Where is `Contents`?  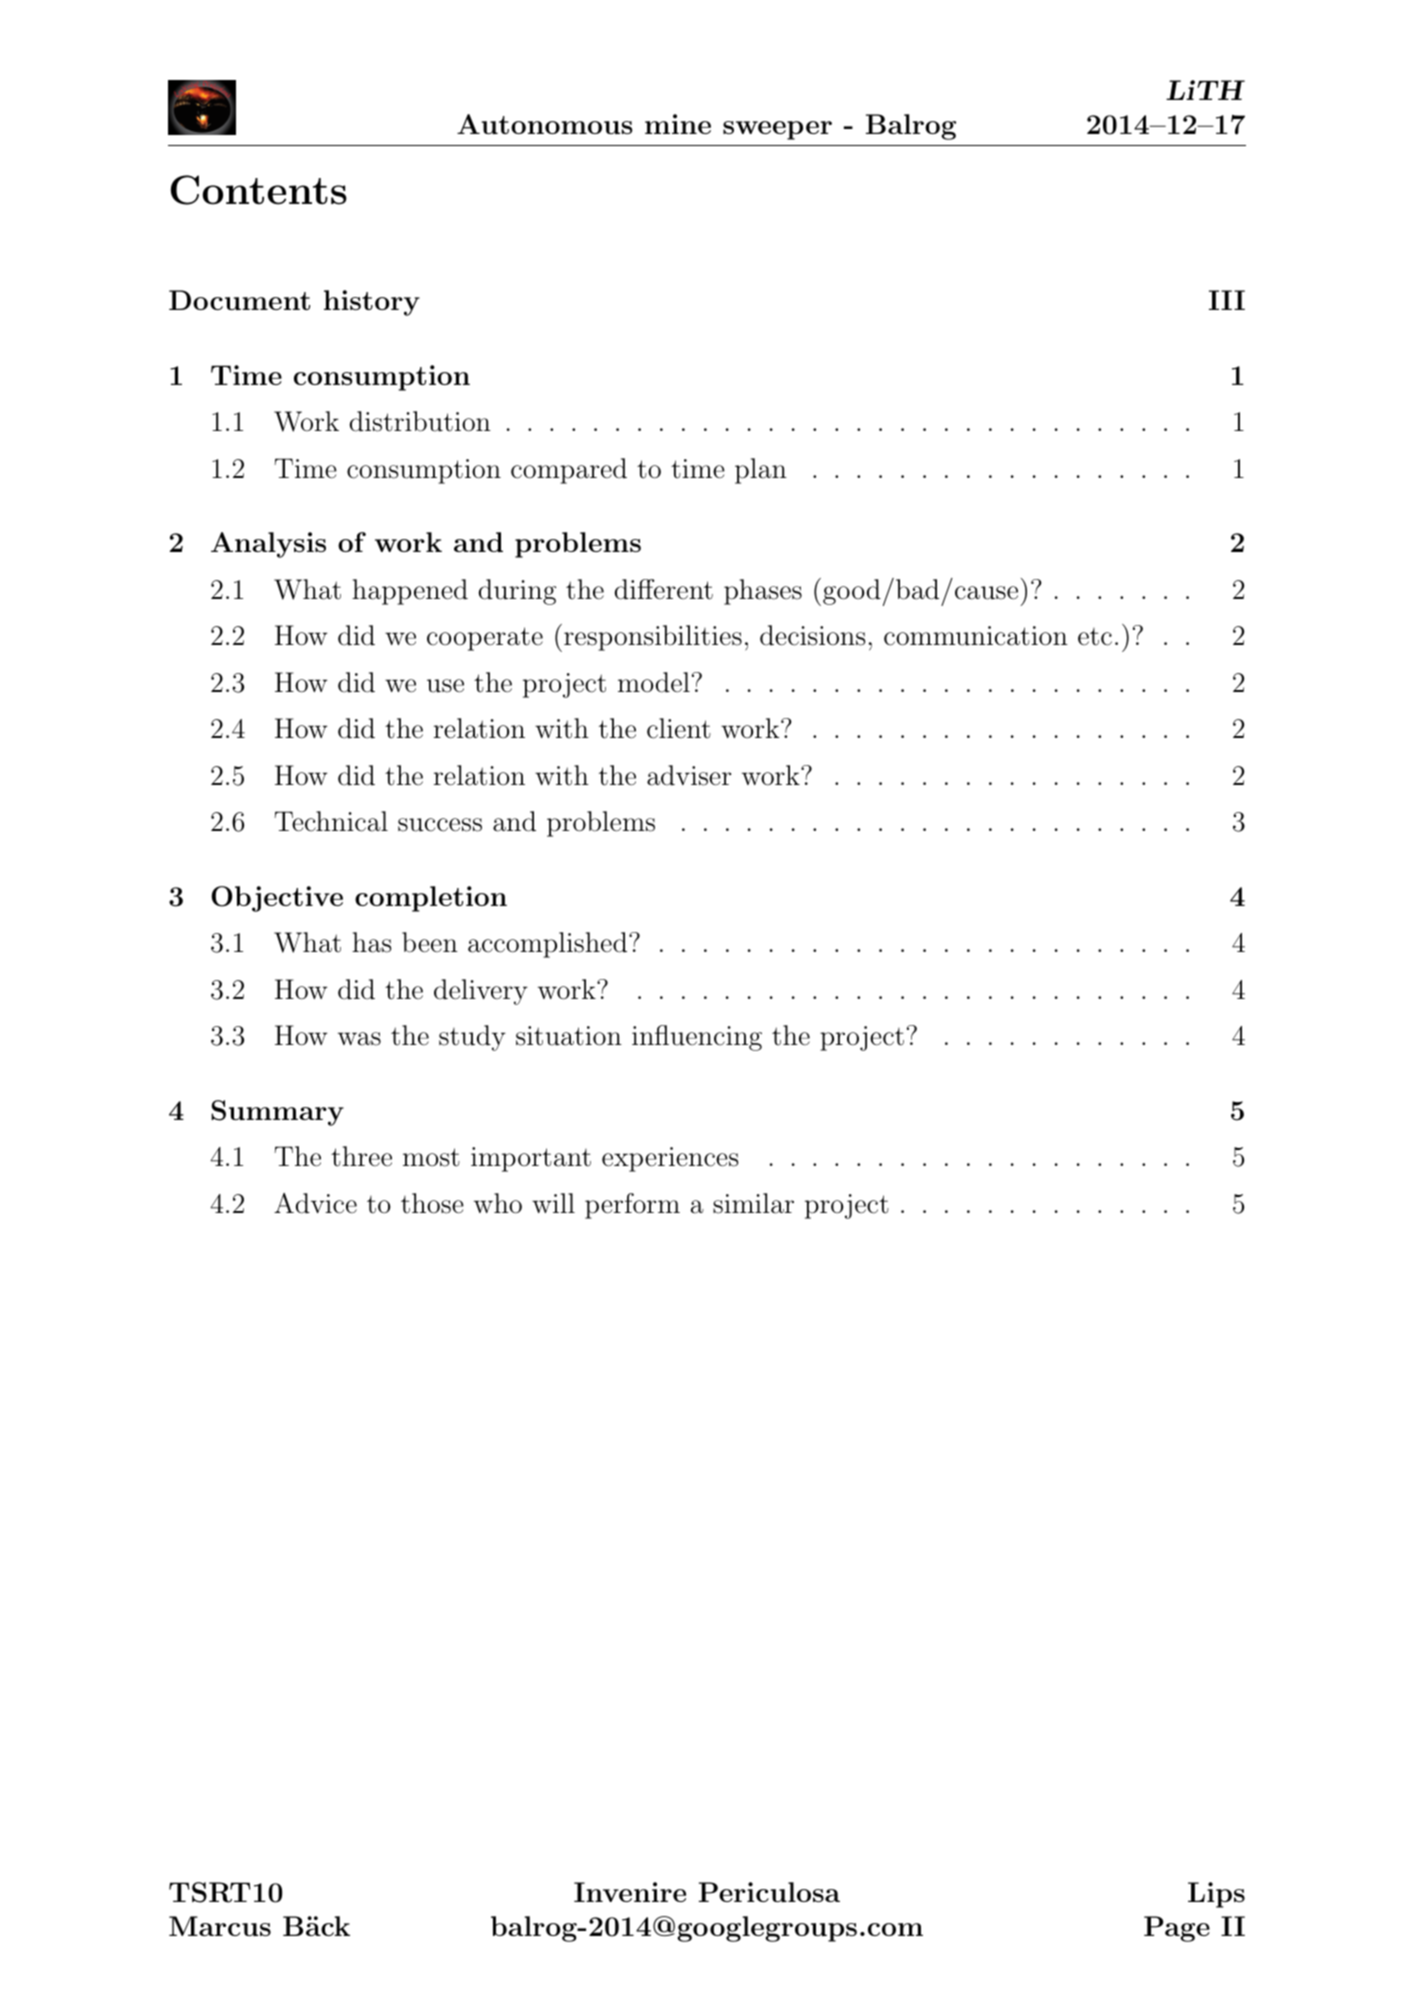
Contents is located at coordinates (259, 190).
